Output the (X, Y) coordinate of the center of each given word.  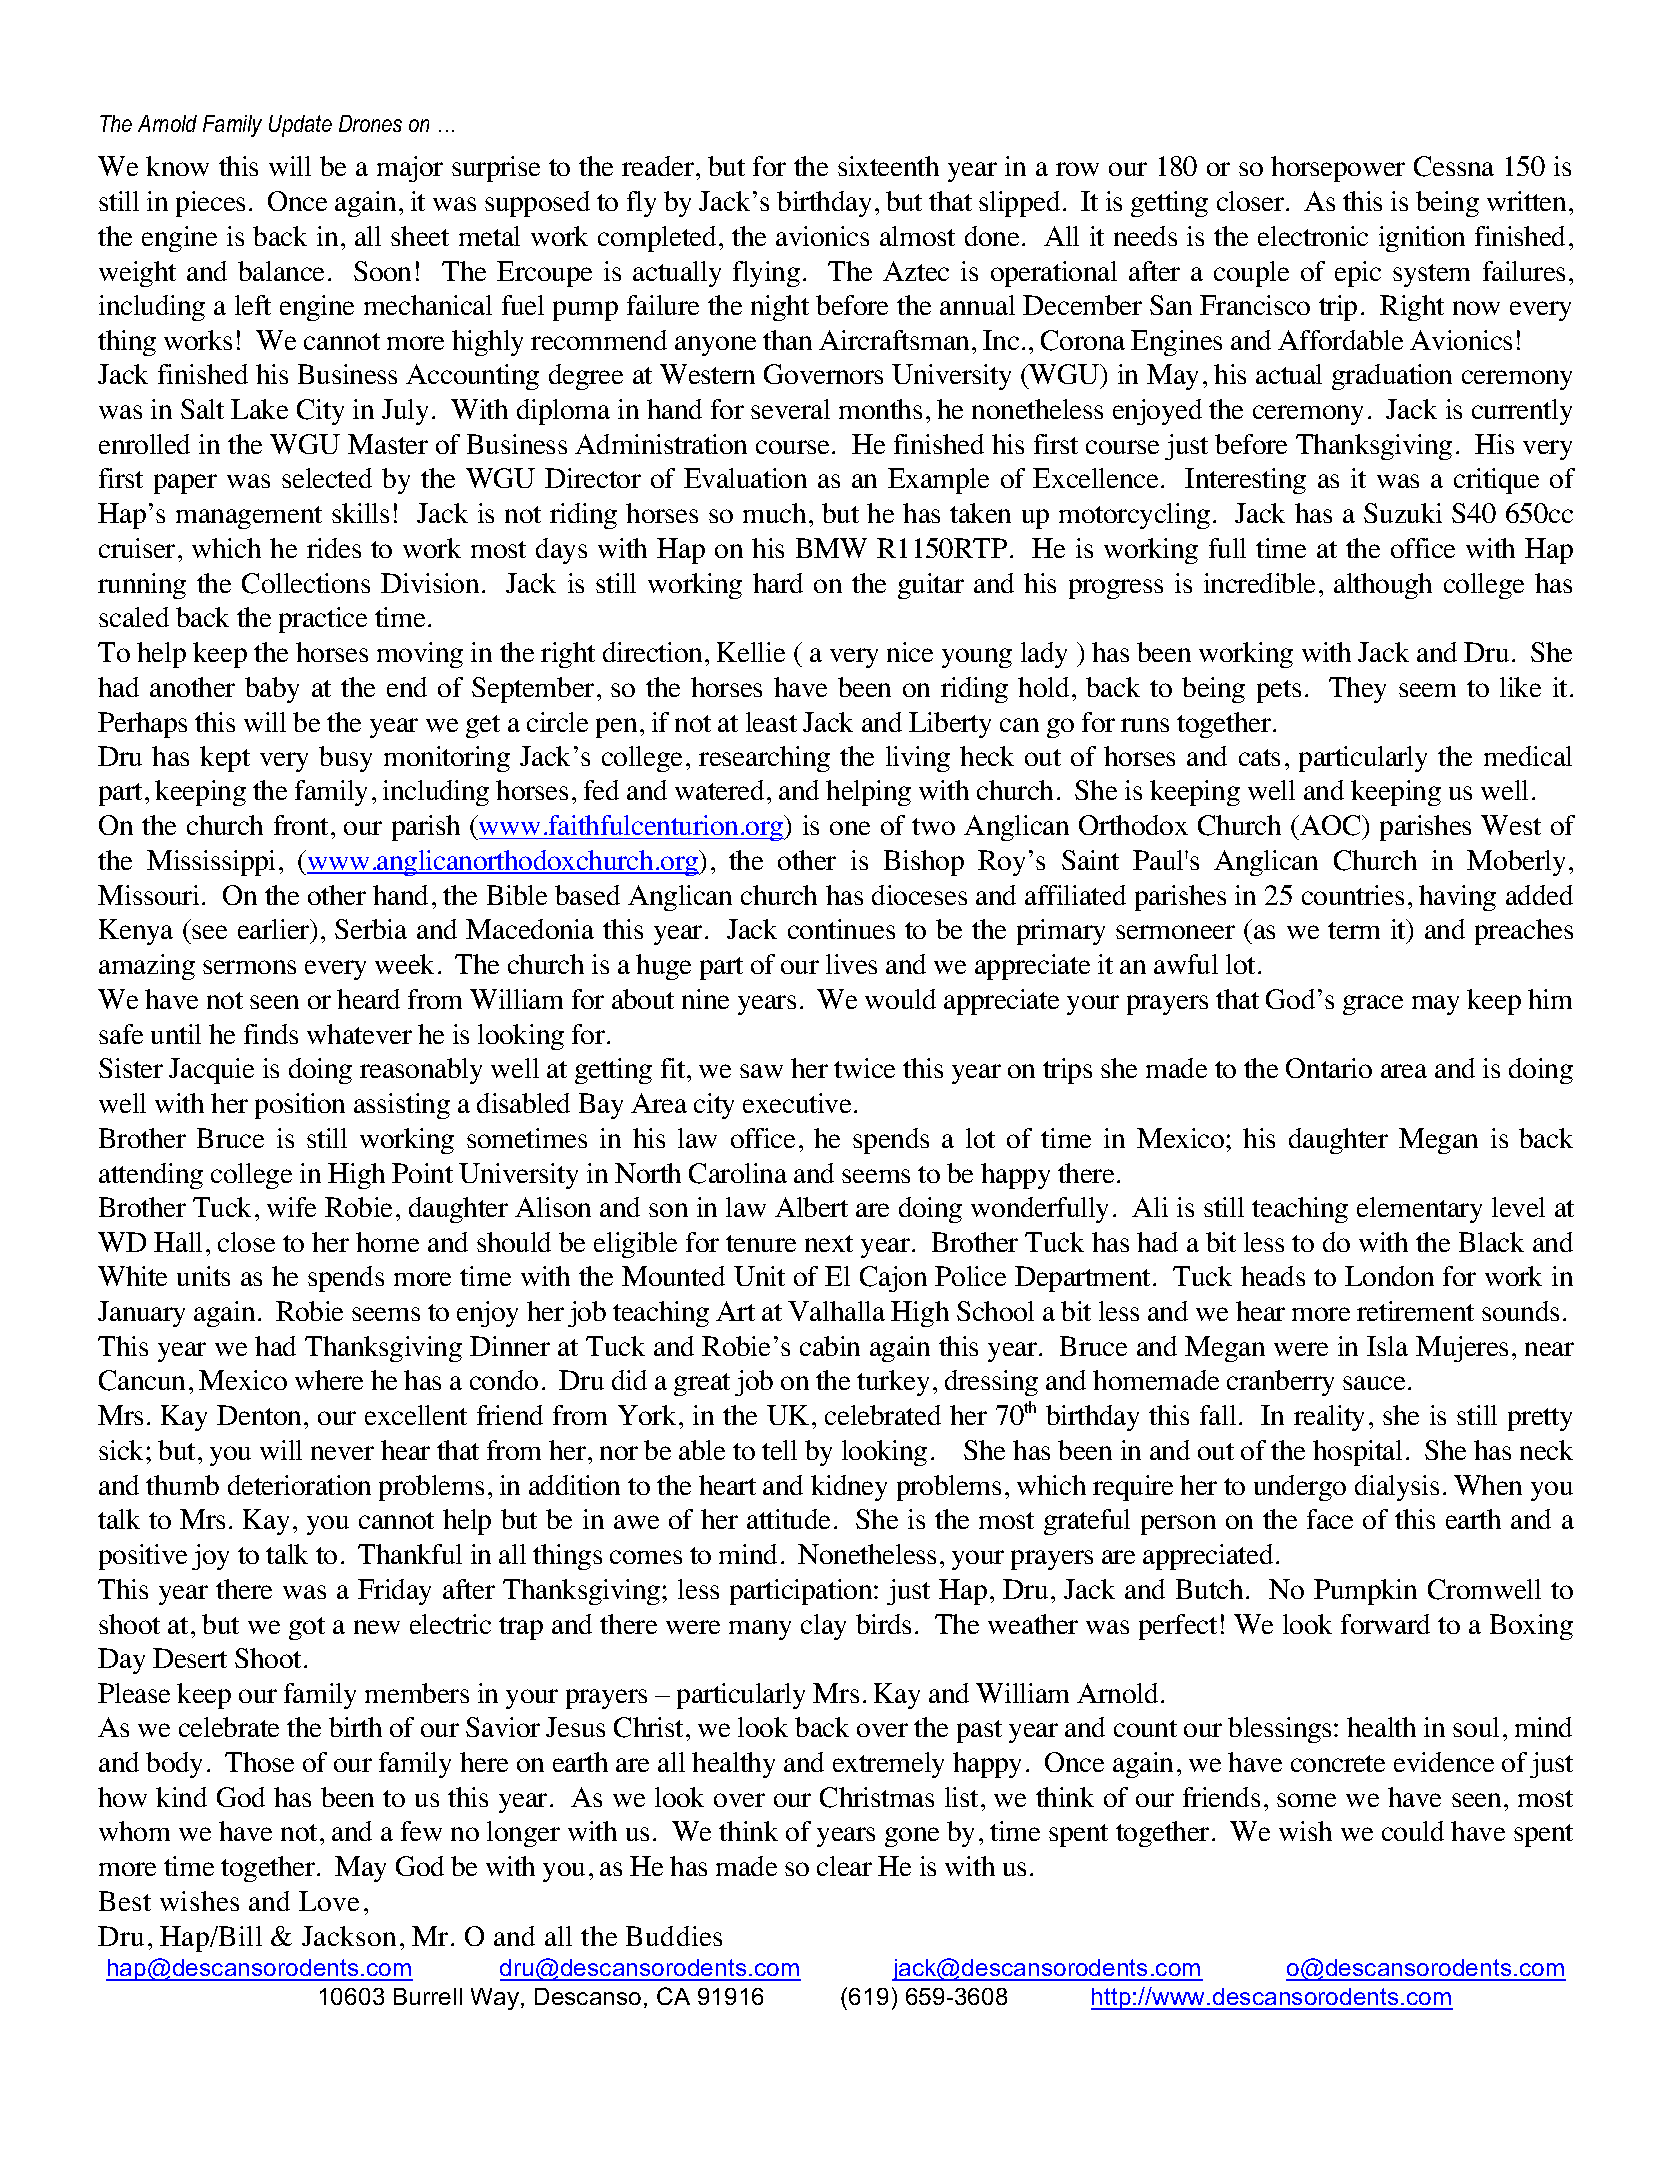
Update (300, 126)
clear (844, 1866)
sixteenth (888, 166)
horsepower (1338, 169)
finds (271, 1034)
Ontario (1329, 1068)
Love (329, 1901)
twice (864, 1068)
